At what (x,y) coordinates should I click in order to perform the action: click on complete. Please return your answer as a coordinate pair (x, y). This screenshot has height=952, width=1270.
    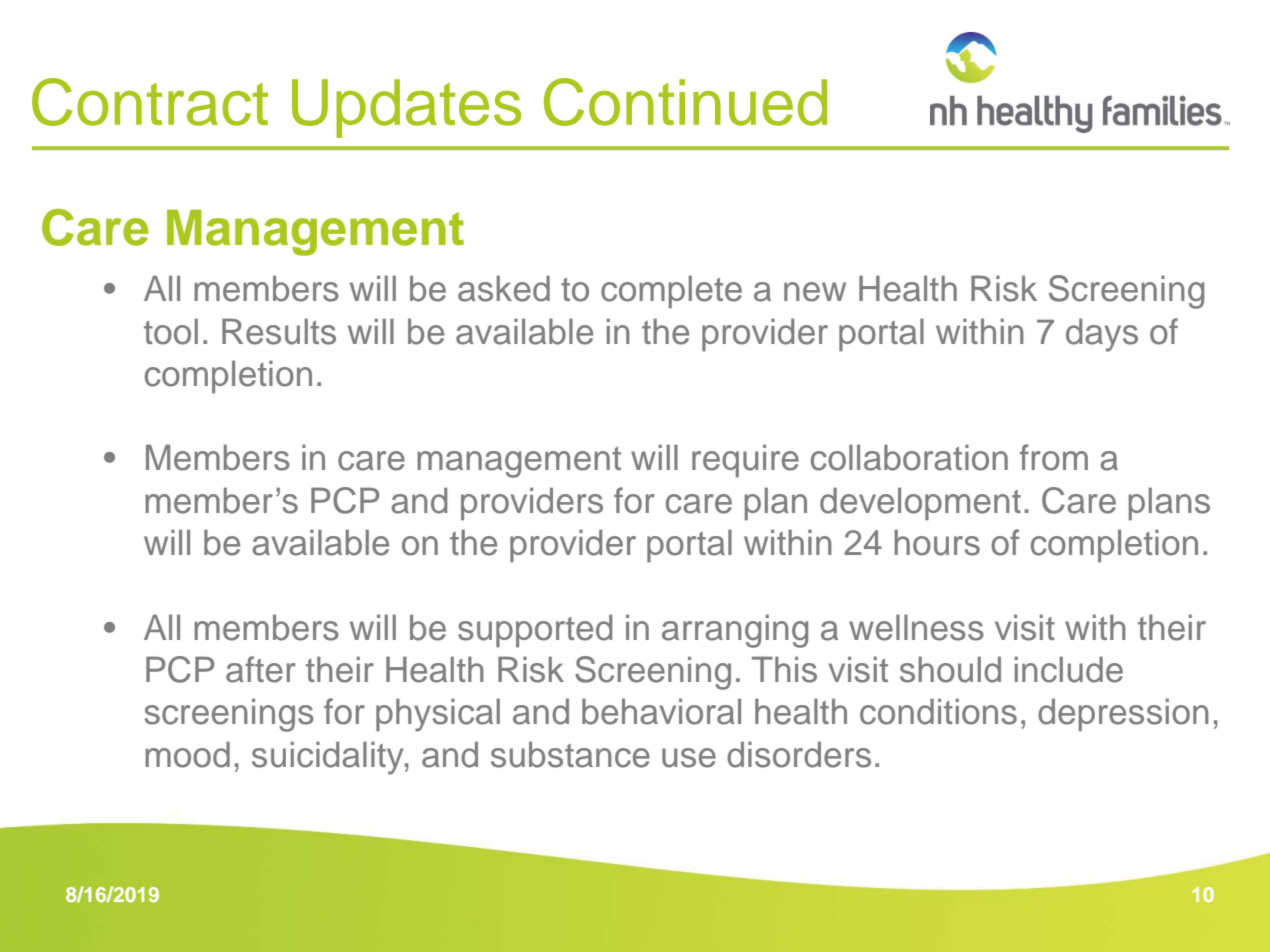
    Looking at the image, I should click on (671, 291).
